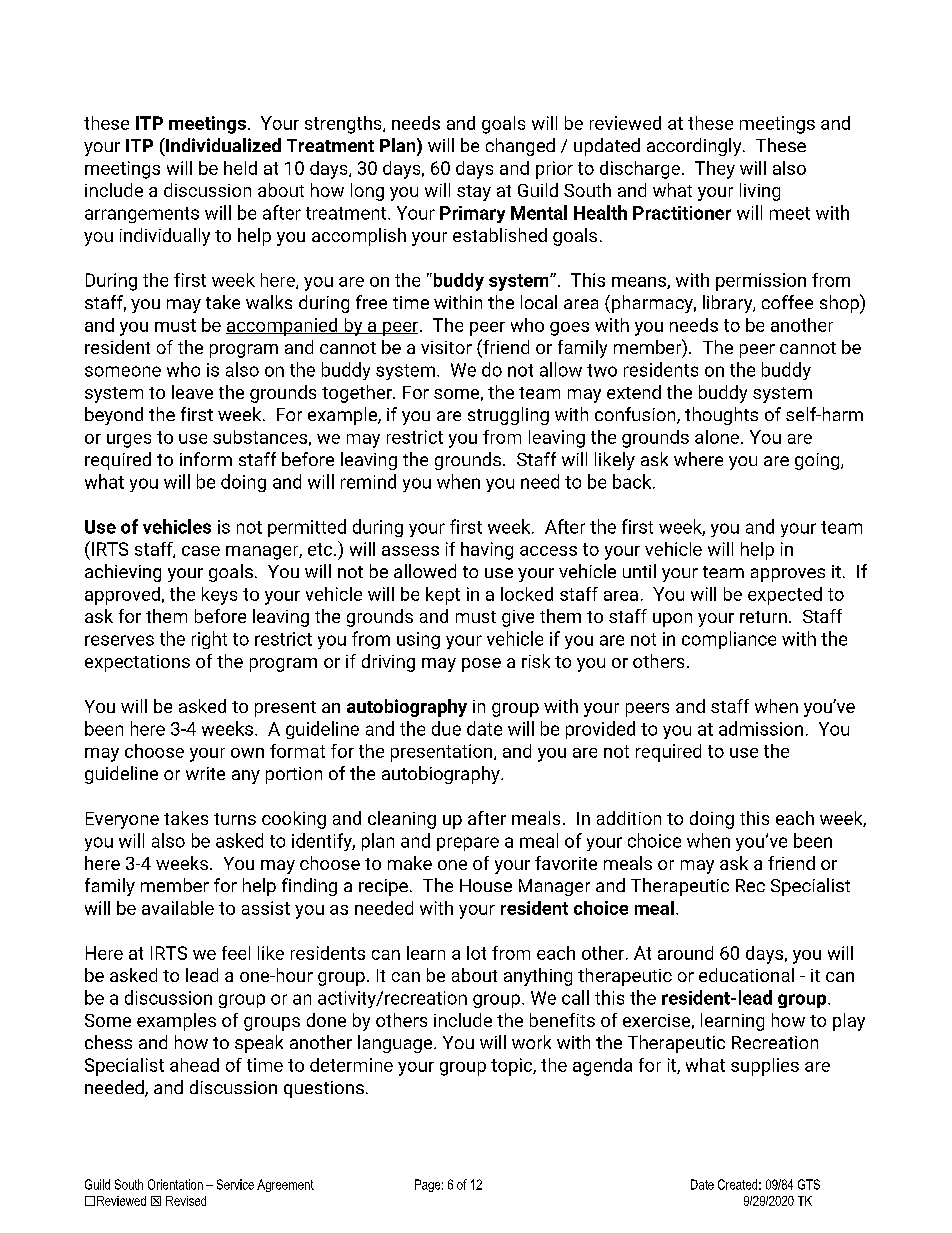 The image size is (952, 1233). I want to click on living, so click(760, 192).
